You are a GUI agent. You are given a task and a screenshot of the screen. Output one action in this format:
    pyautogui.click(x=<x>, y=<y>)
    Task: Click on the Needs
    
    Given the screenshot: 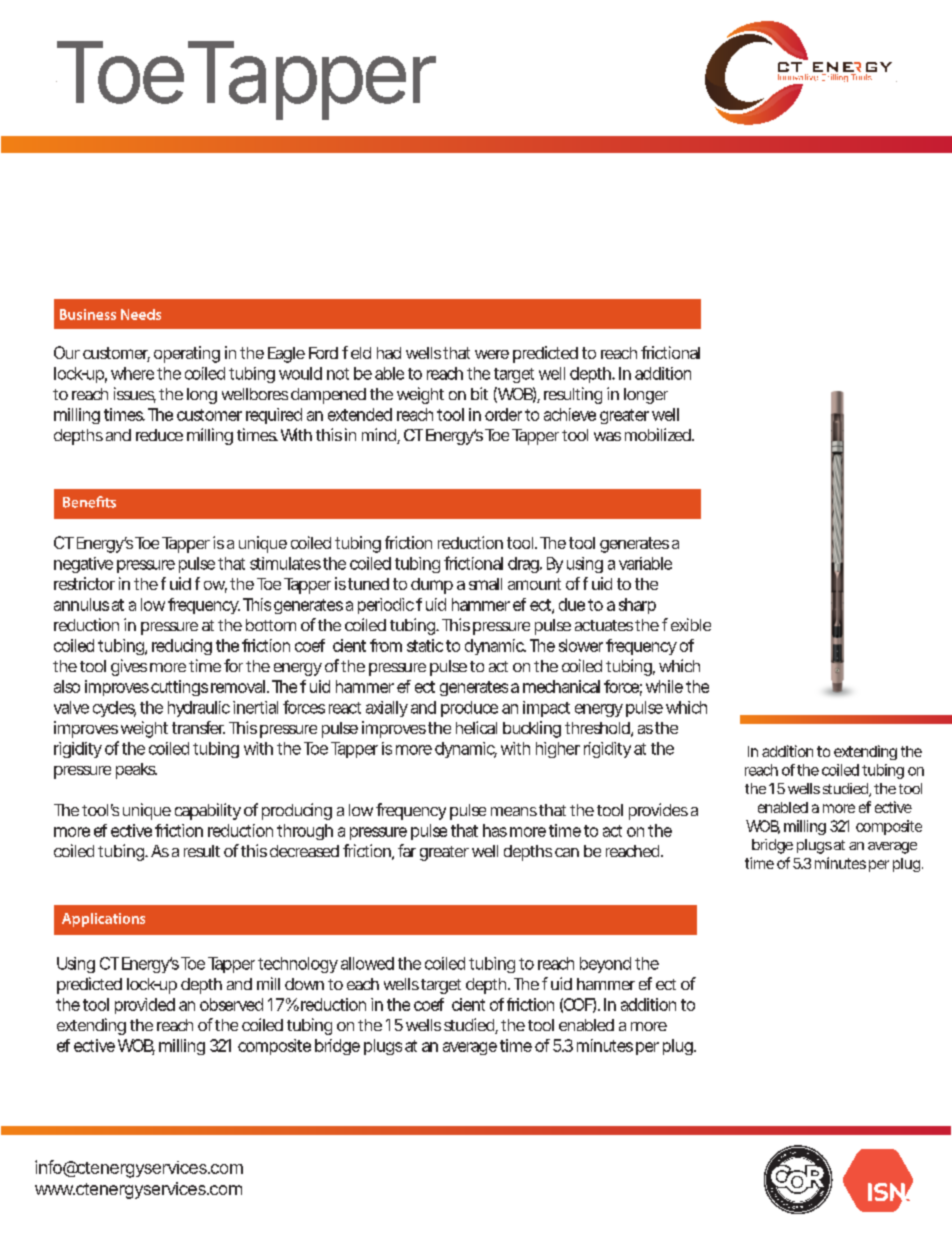 What is the action you would take?
    pyautogui.click(x=141, y=314)
